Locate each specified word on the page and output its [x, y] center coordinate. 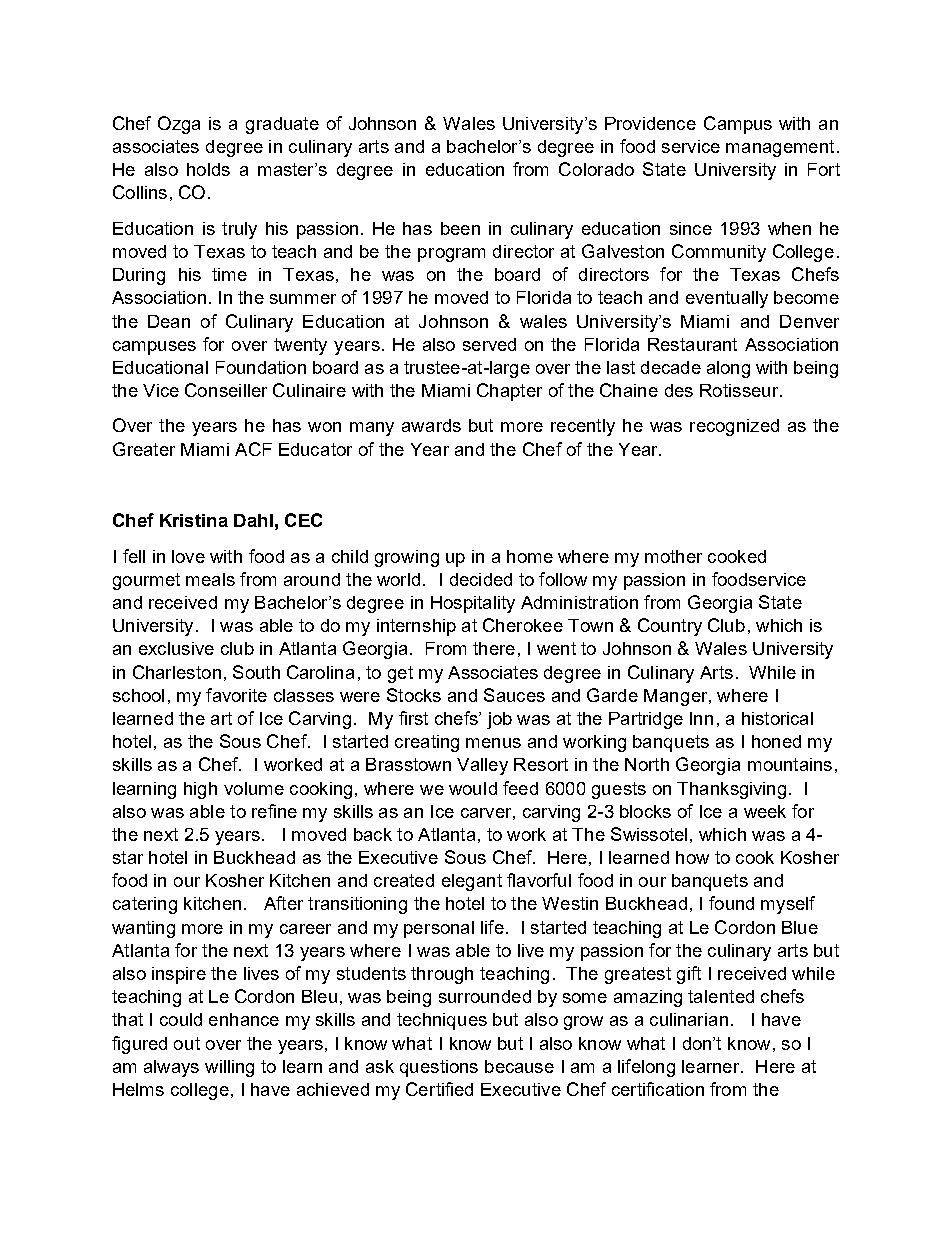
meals [210, 579]
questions [439, 1068]
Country [670, 627]
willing [229, 1068]
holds [208, 169]
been [460, 228]
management [780, 148]
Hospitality [473, 604]
